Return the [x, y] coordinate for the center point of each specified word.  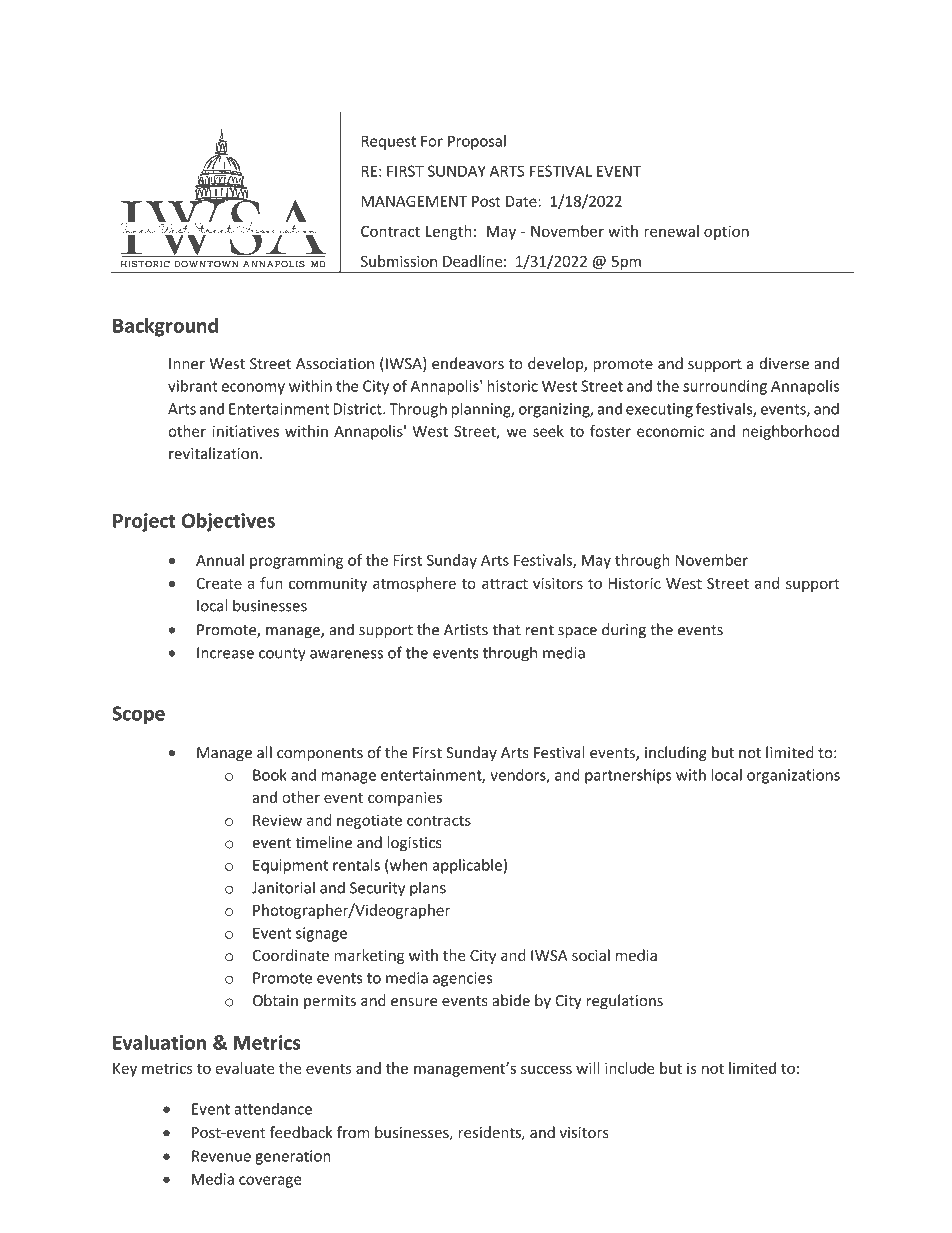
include [630, 1068]
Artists [466, 630]
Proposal [477, 142]
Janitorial [283, 887]
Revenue [221, 1156]
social [591, 955]
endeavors [468, 363]
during [624, 631]
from [353, 1132]
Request [388, 142]
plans [428, 889]
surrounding [725, 387]
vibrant [192, 386]
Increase [225, 653]
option [726, 232]
